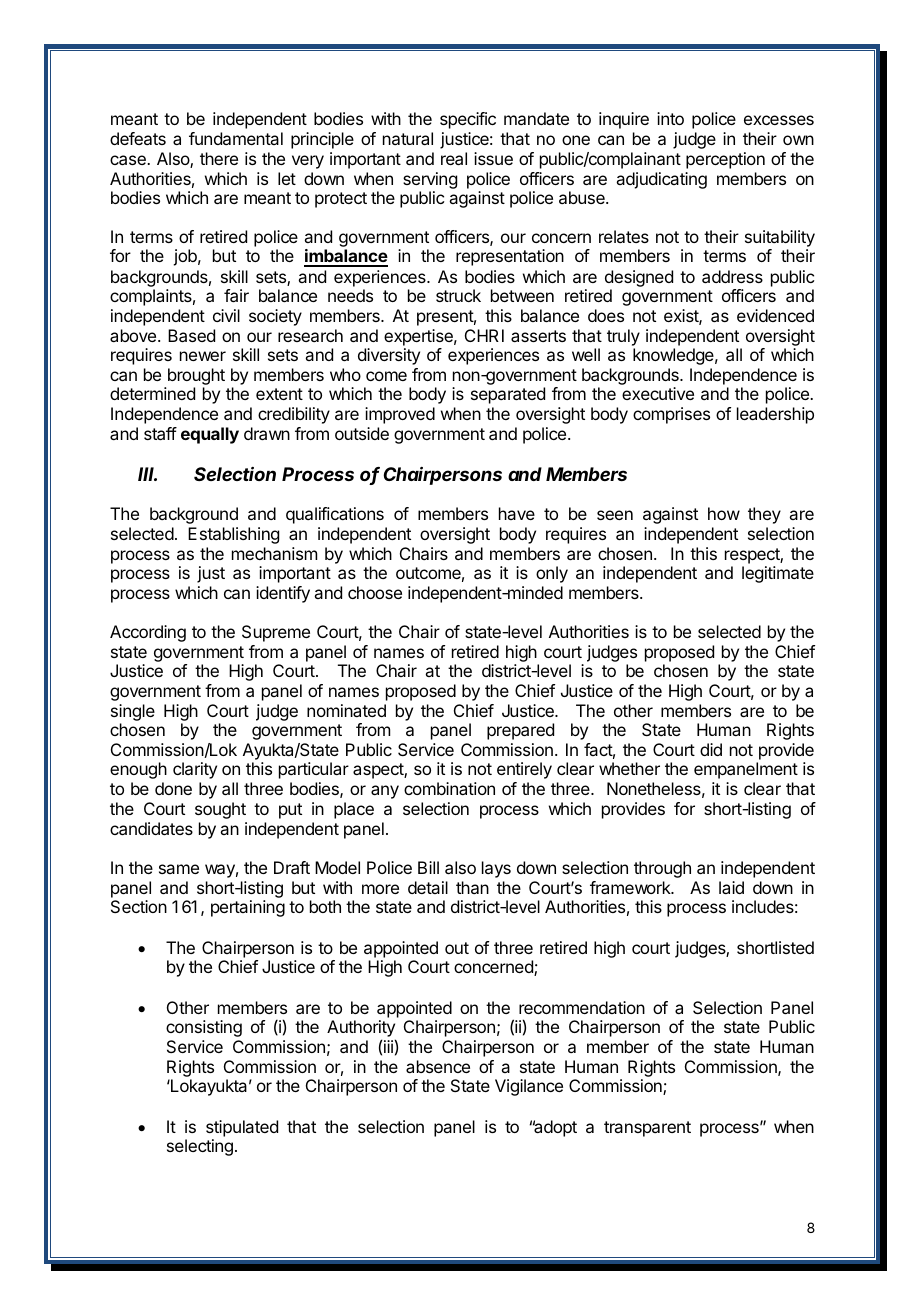 The width and height of the document is (924, 1308). I want to click on real, so click(454, 158).
